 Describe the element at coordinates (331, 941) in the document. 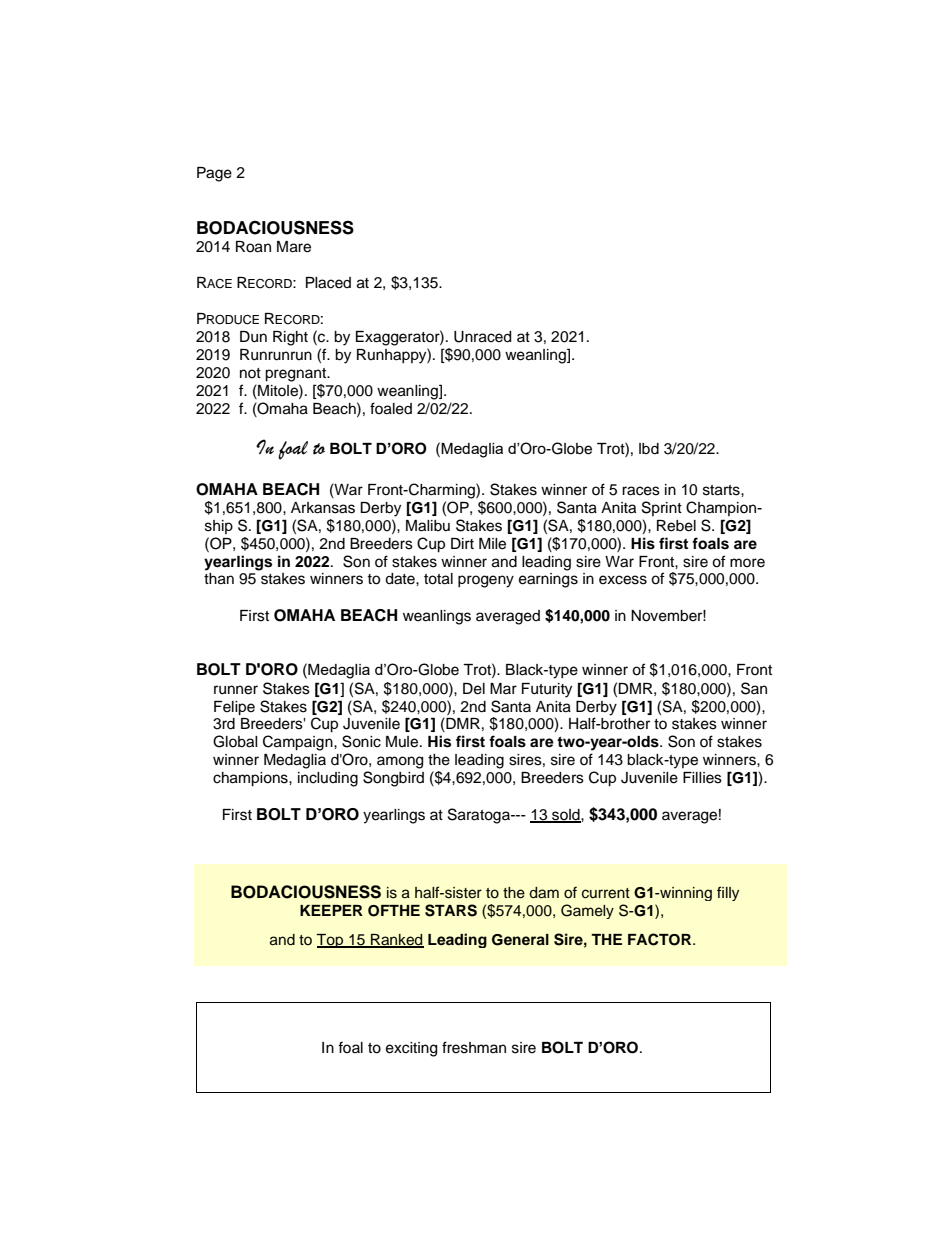

I see `Top` at that location.
